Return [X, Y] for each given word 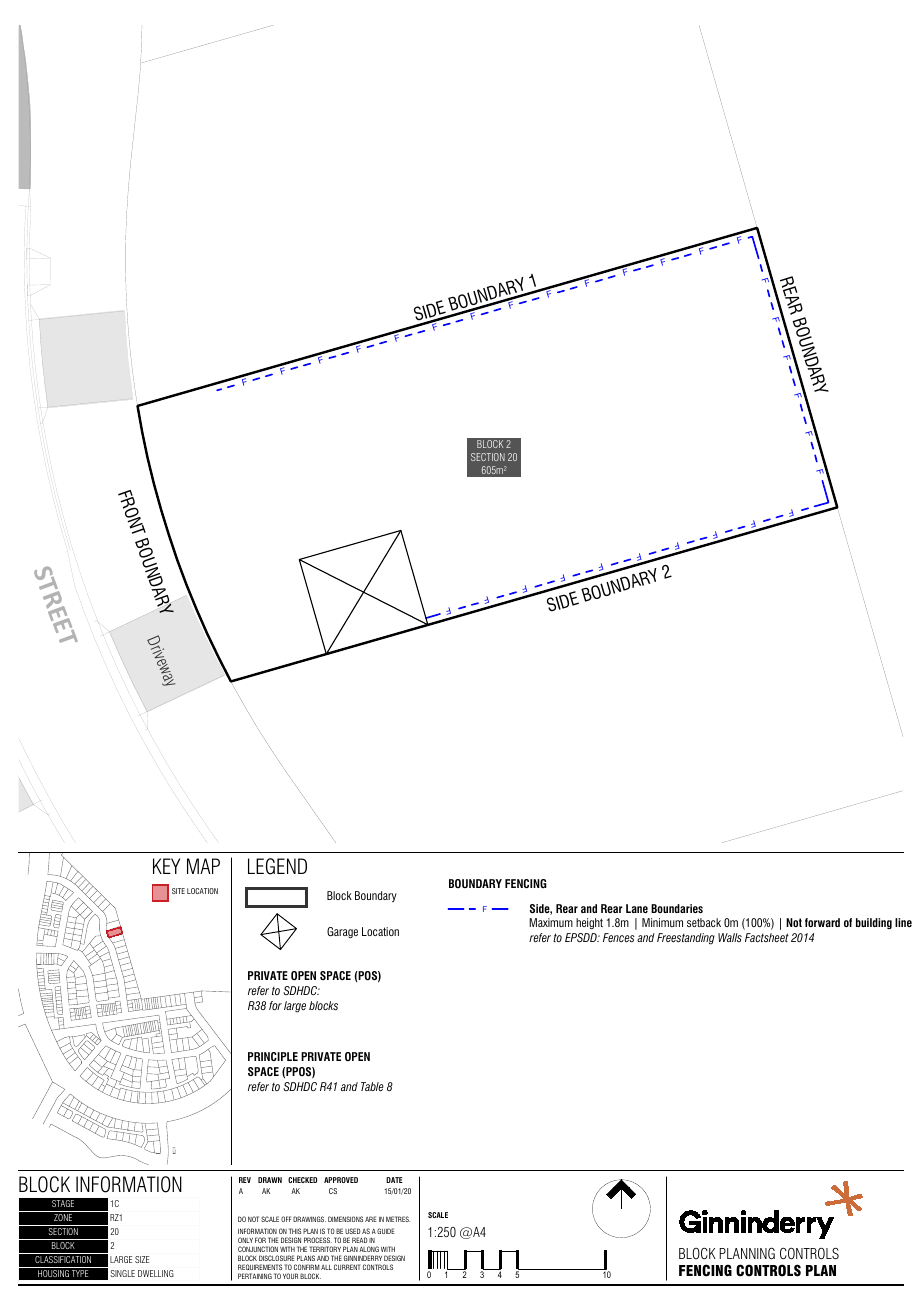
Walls [730, 937]
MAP [203, 866]
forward [822, 922]
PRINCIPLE [273, 1056]
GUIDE [386, 1231]
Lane [637, 908]
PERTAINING [255, 1276]
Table [372, 1086]
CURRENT [347, 1267]
